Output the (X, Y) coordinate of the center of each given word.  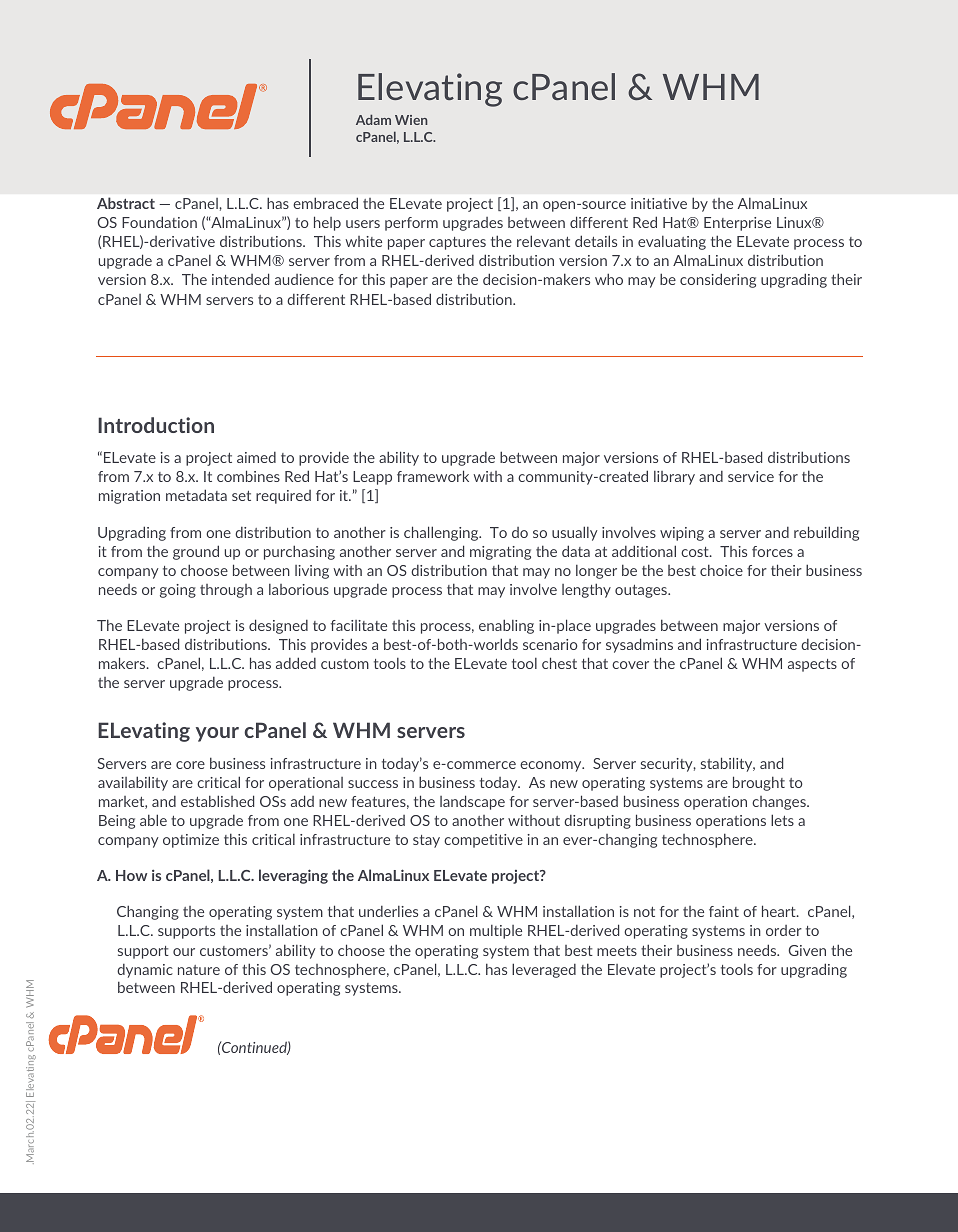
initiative (659, 203)
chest (559, 663)
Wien (411, 120)
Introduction (156, 425)
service (751, 476)
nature (199, 970)
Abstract (126, 203)
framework (433, 476)
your (217, 734)
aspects (812, 665)
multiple (496, 932)
